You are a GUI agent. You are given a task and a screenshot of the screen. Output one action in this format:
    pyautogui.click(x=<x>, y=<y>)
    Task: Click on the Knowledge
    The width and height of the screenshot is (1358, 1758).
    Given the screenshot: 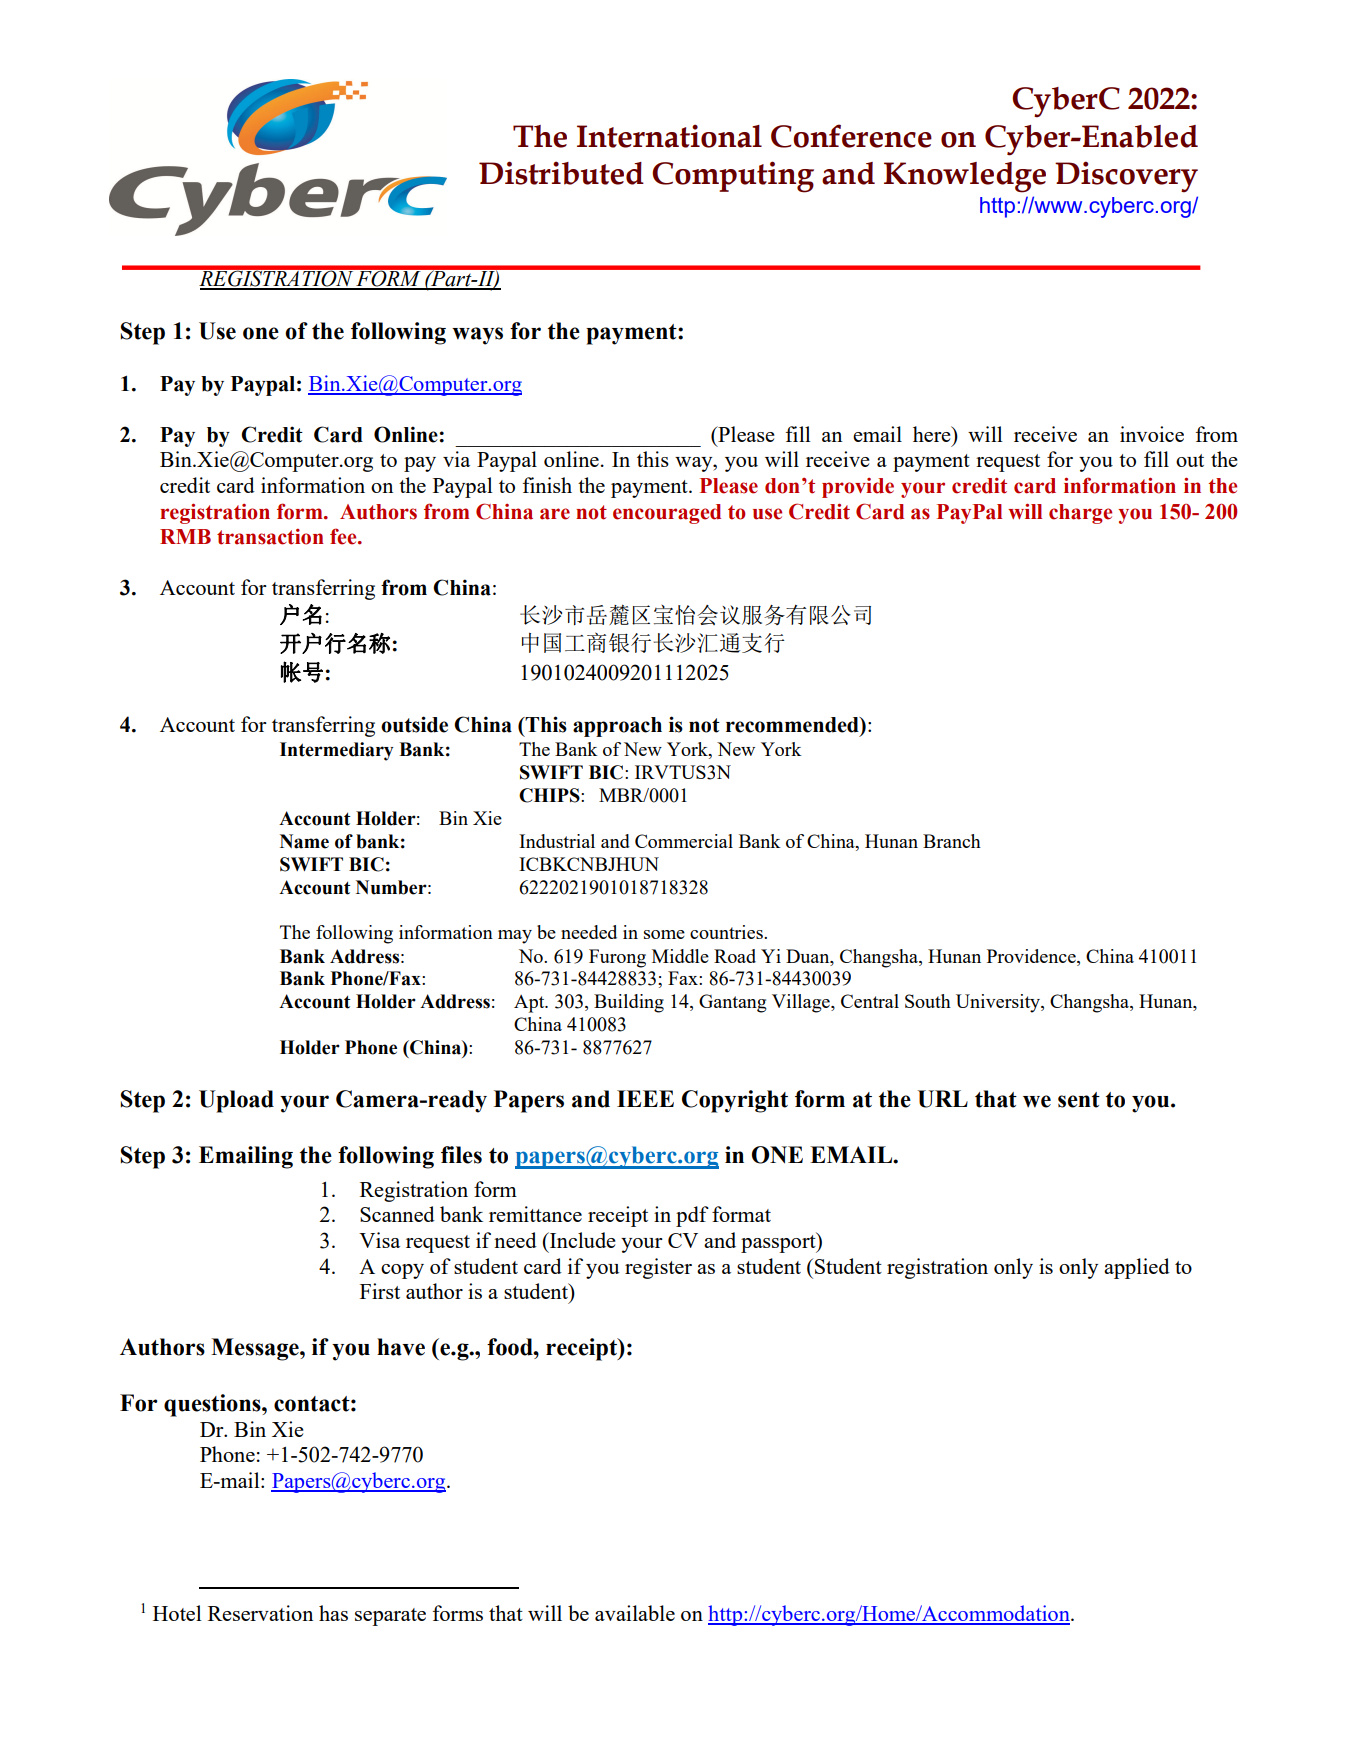 What is the action you would take?
    pyautogui.click(x=965, y=177)
